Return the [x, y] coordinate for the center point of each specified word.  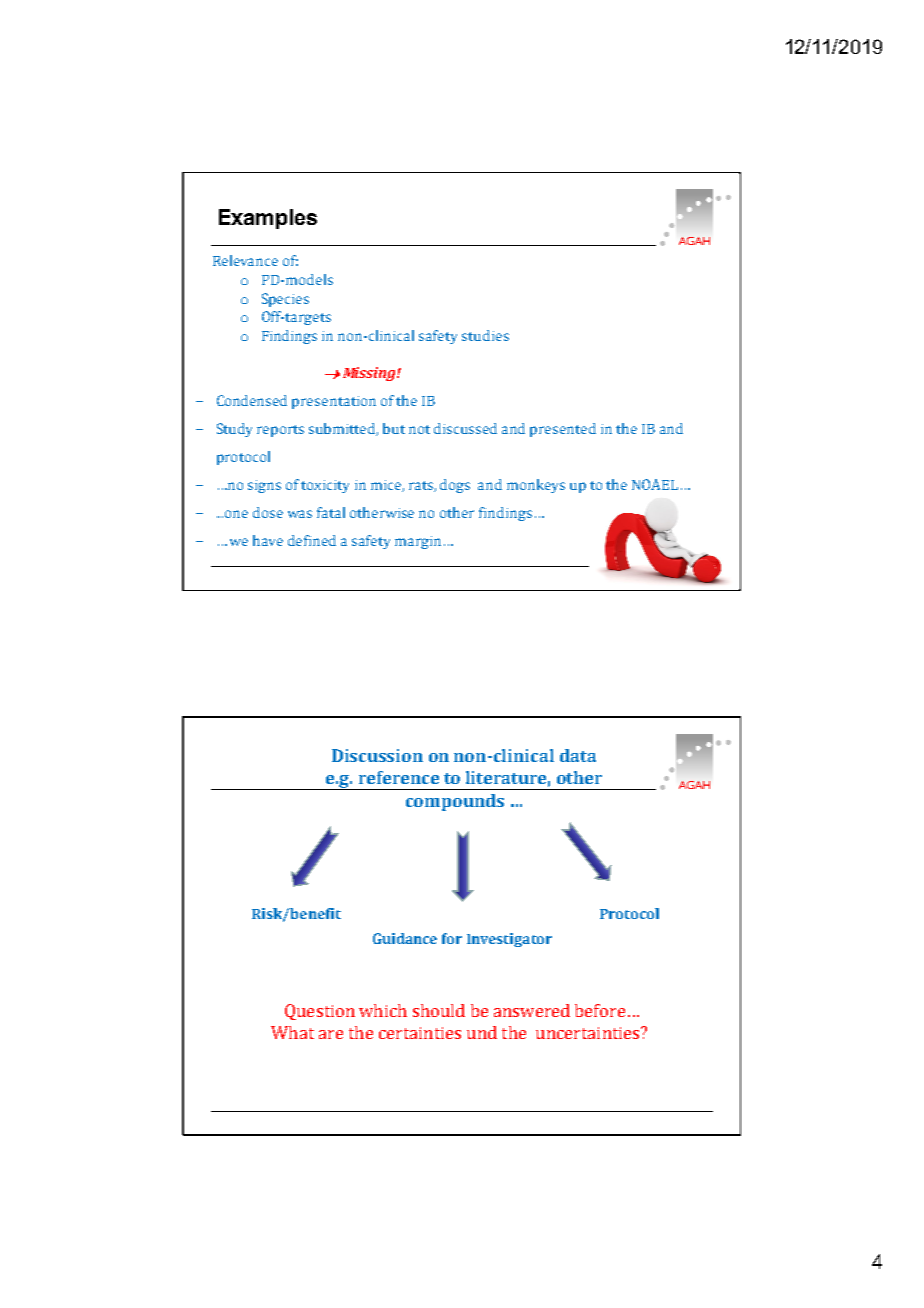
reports [280, 431]
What [292, 1032]
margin [418, 542]
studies [485, 335]
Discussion [377, 755]
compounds [455, 802]
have [268, 540]
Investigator [509, 940]
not [419, 429]
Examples [268, 219]
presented [563, 430]
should [439, 1010]
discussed [465, 428]
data [578, 755]
